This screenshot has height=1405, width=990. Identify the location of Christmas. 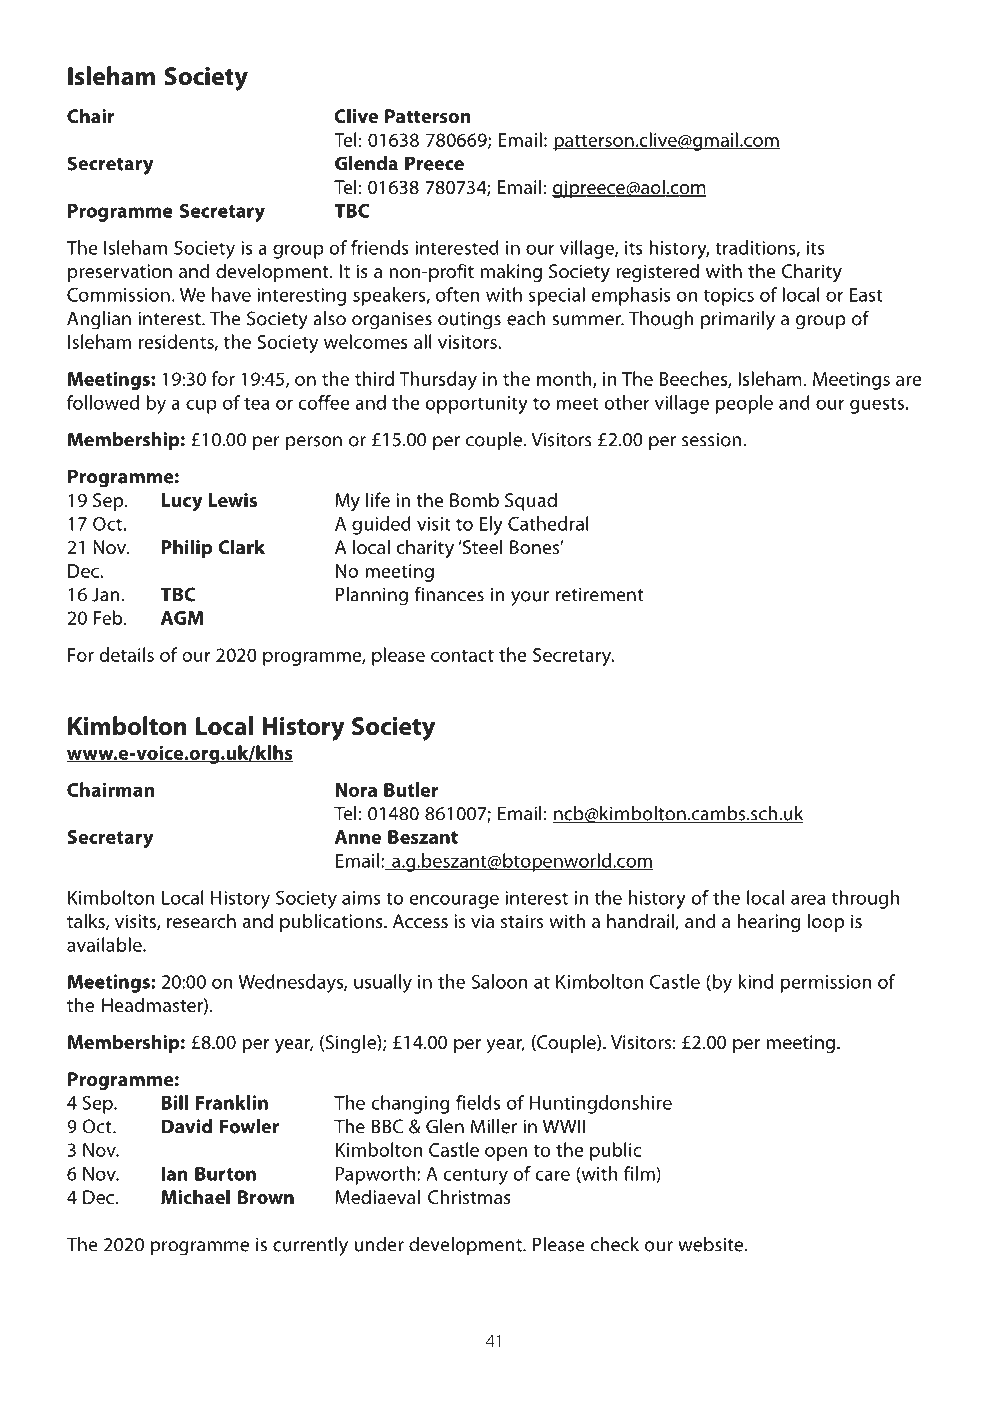
(469, 1196).
